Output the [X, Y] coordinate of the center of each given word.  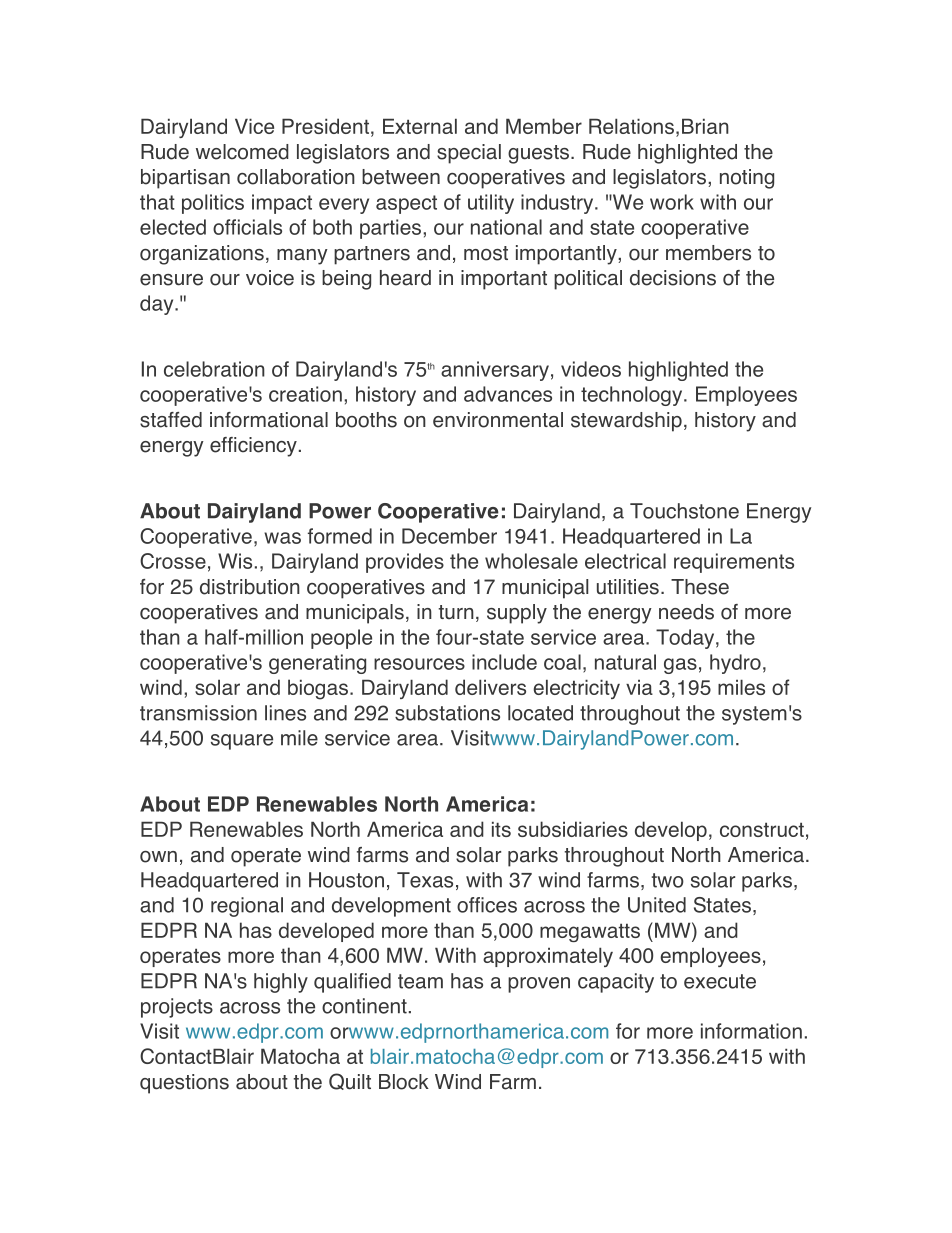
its [501, 829]
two [668, 880]
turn [456, 612]
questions [184, 1084]
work [672, 202]
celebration [214, 369]
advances [508, 394]
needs [686, 612]
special [469, 154]
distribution [250, 587]
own [158, 857]
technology [633, 396]
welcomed [242, 152]
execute [720, 981]
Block [404, 1082]
